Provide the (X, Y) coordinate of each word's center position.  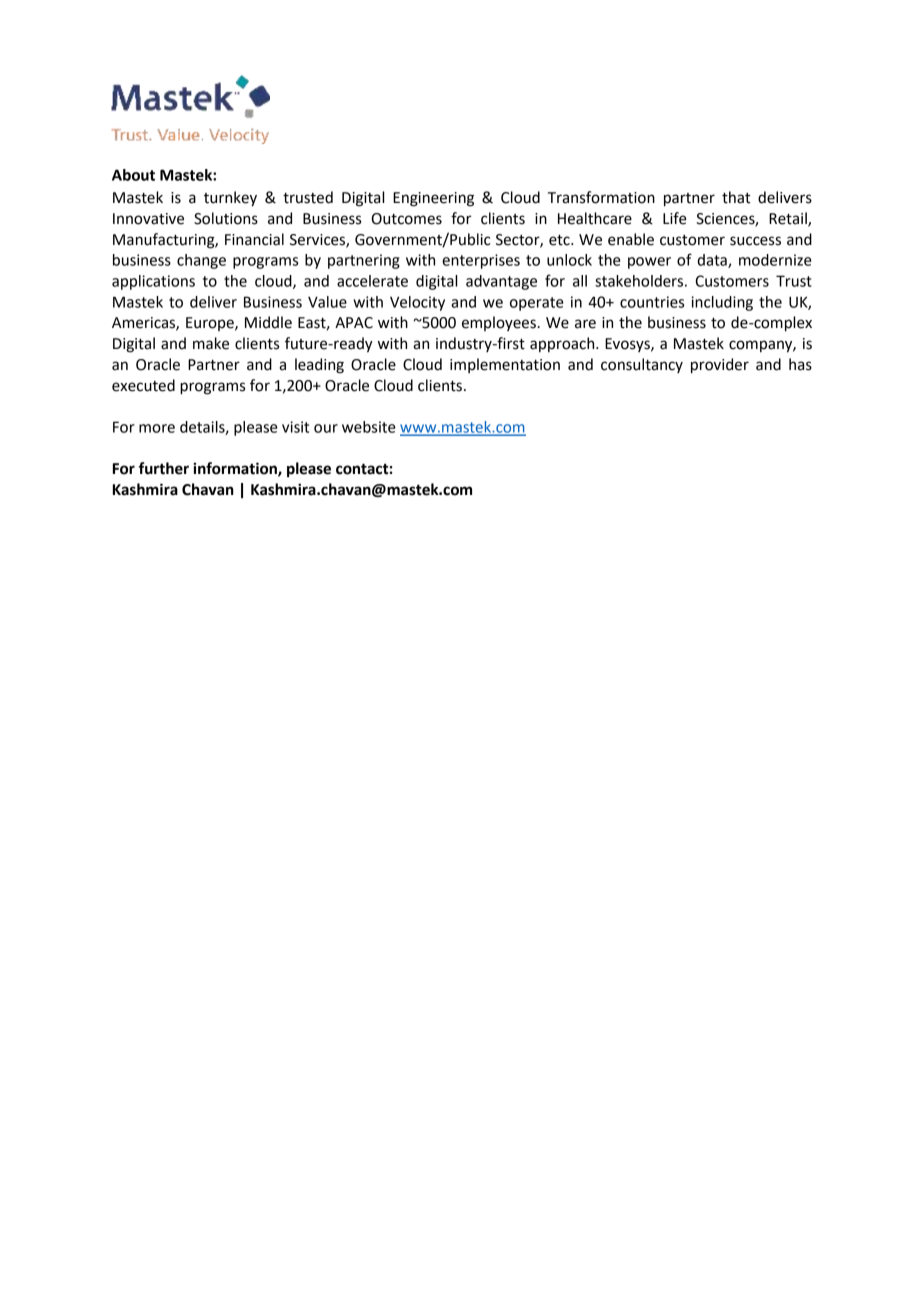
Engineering (433, 199)
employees (499, 323)
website (369, 427)
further (164, 468)
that (736, 197)
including (722, 303)
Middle (268, 322)
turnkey (230, 199)
